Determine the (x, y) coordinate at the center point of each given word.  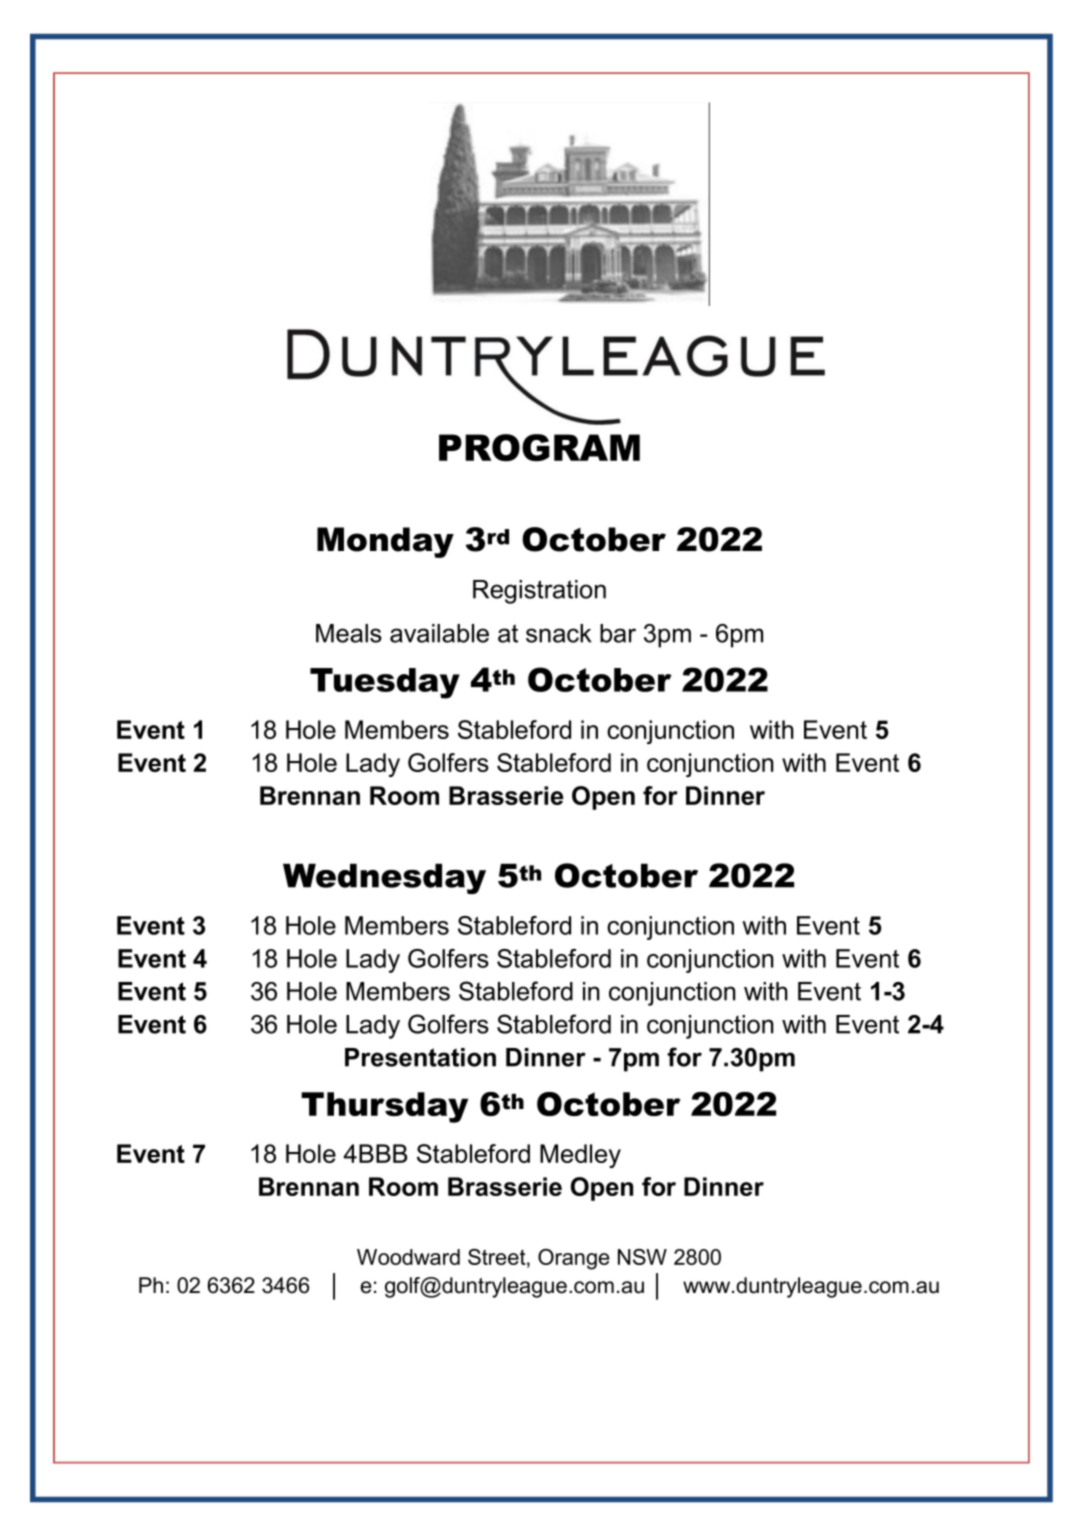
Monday (385, 542)
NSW (642, 1257)
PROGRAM (539, 448)
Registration (539, 592)
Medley (580, 1156)
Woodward (408, 1257)
